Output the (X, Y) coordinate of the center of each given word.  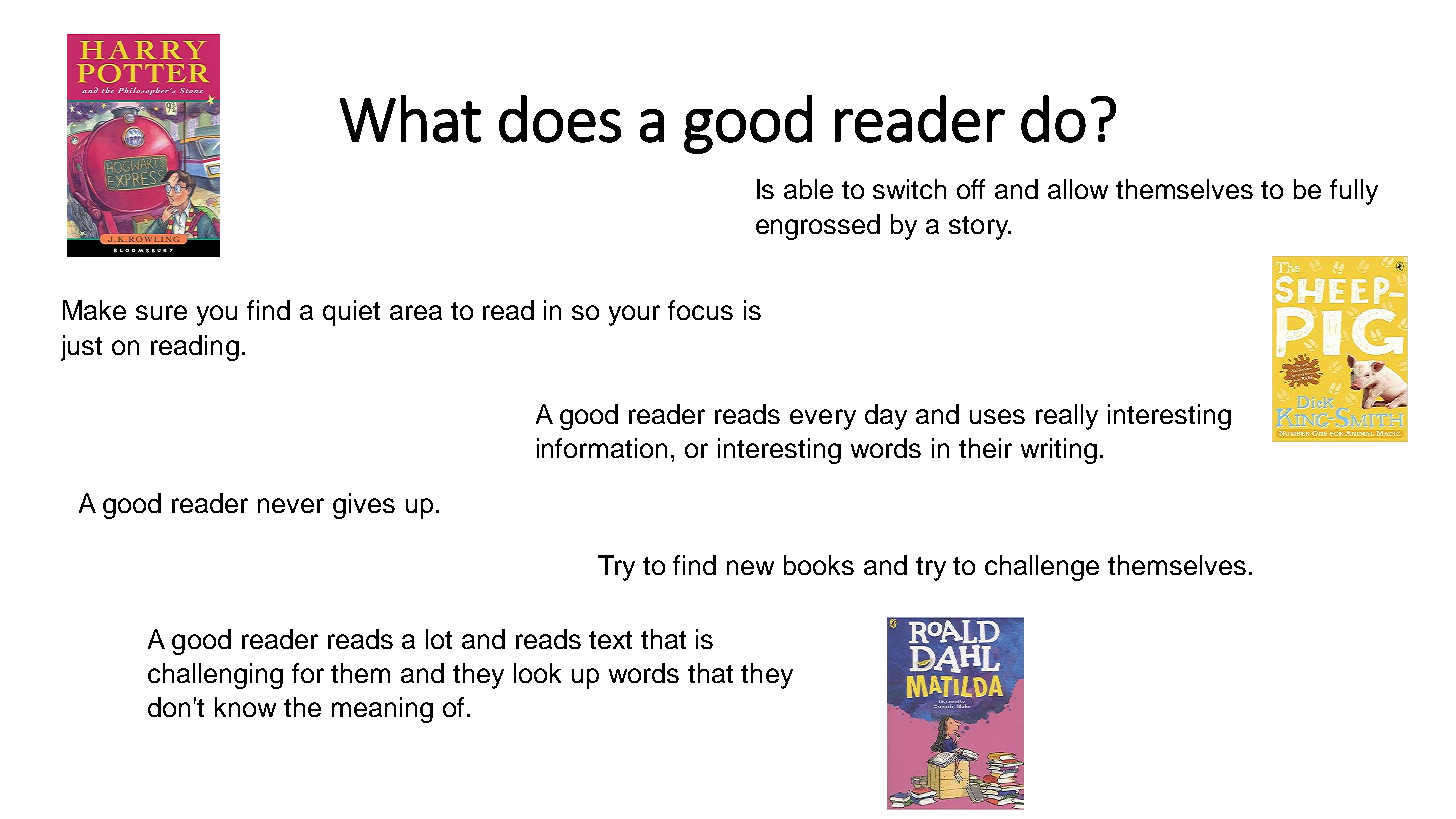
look (537, 673)
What (410, 119)
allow (1078, 189)
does (560, 119)
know (245, 707)
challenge (1042, 568)
